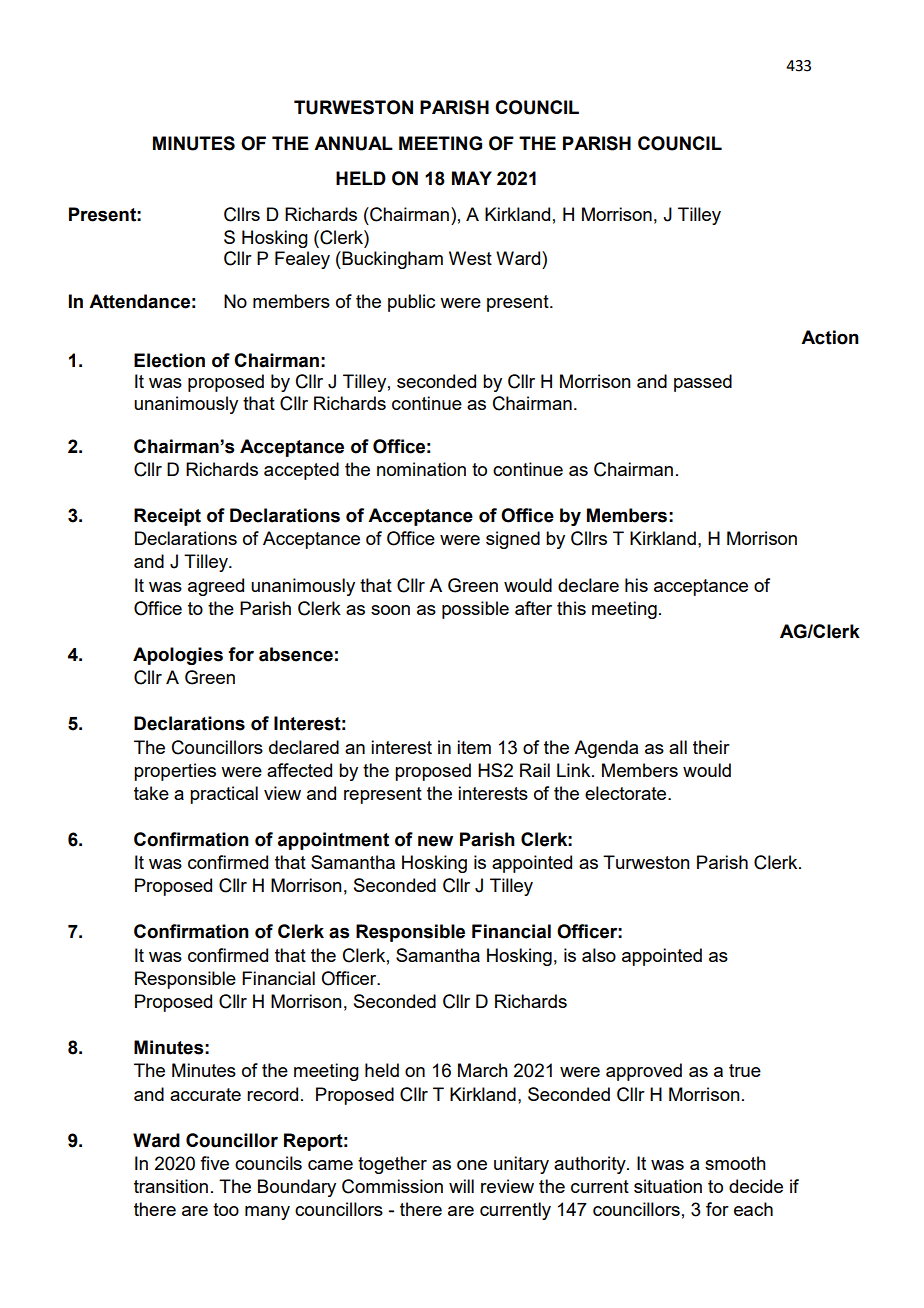  Describe the element at coordinates (472, 1165) in the page. I see `one` at that location.
